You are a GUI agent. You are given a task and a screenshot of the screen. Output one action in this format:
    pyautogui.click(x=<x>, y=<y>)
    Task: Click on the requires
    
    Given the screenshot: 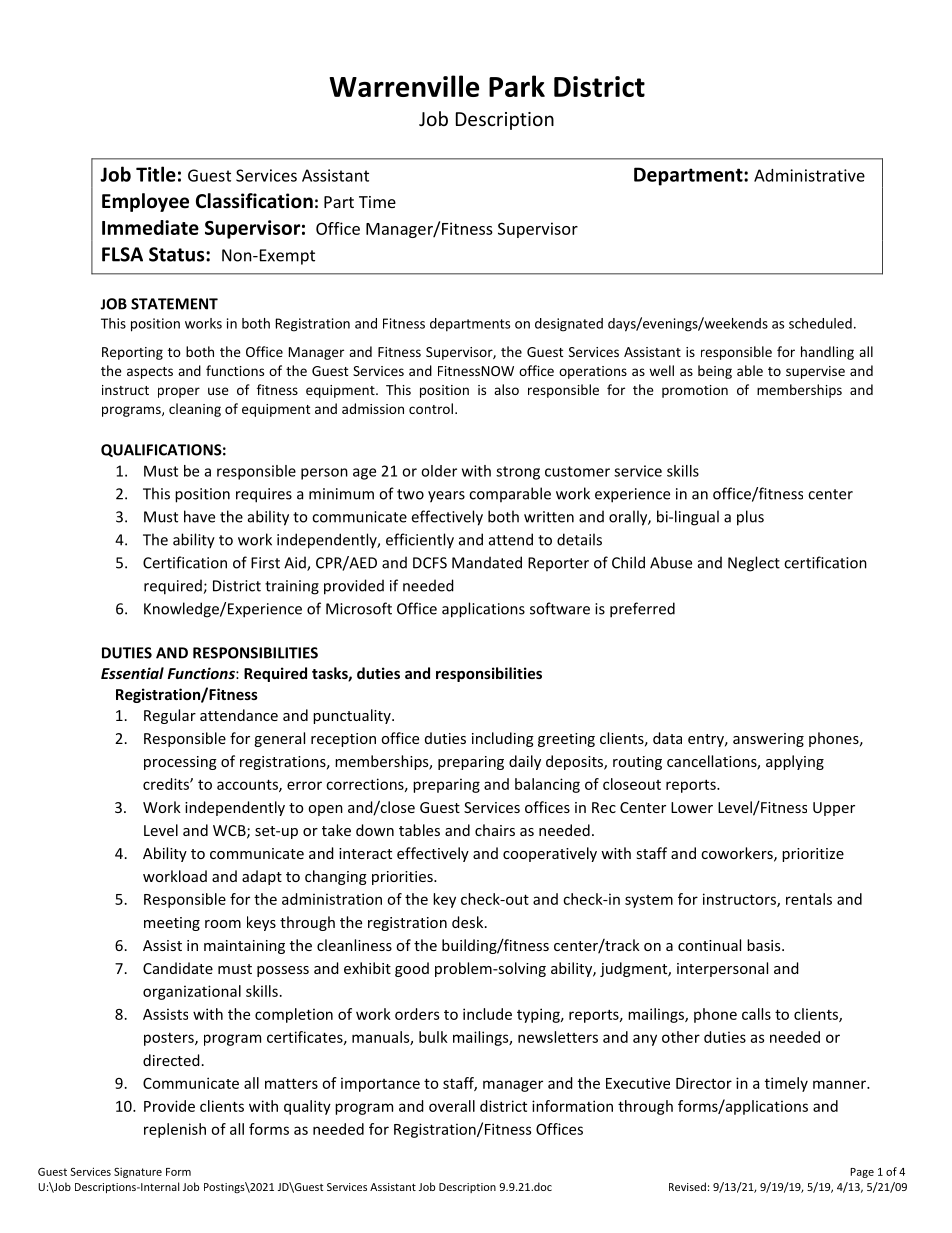 What is the action you would take?
    pyautogui.click(x=264, y=495)
